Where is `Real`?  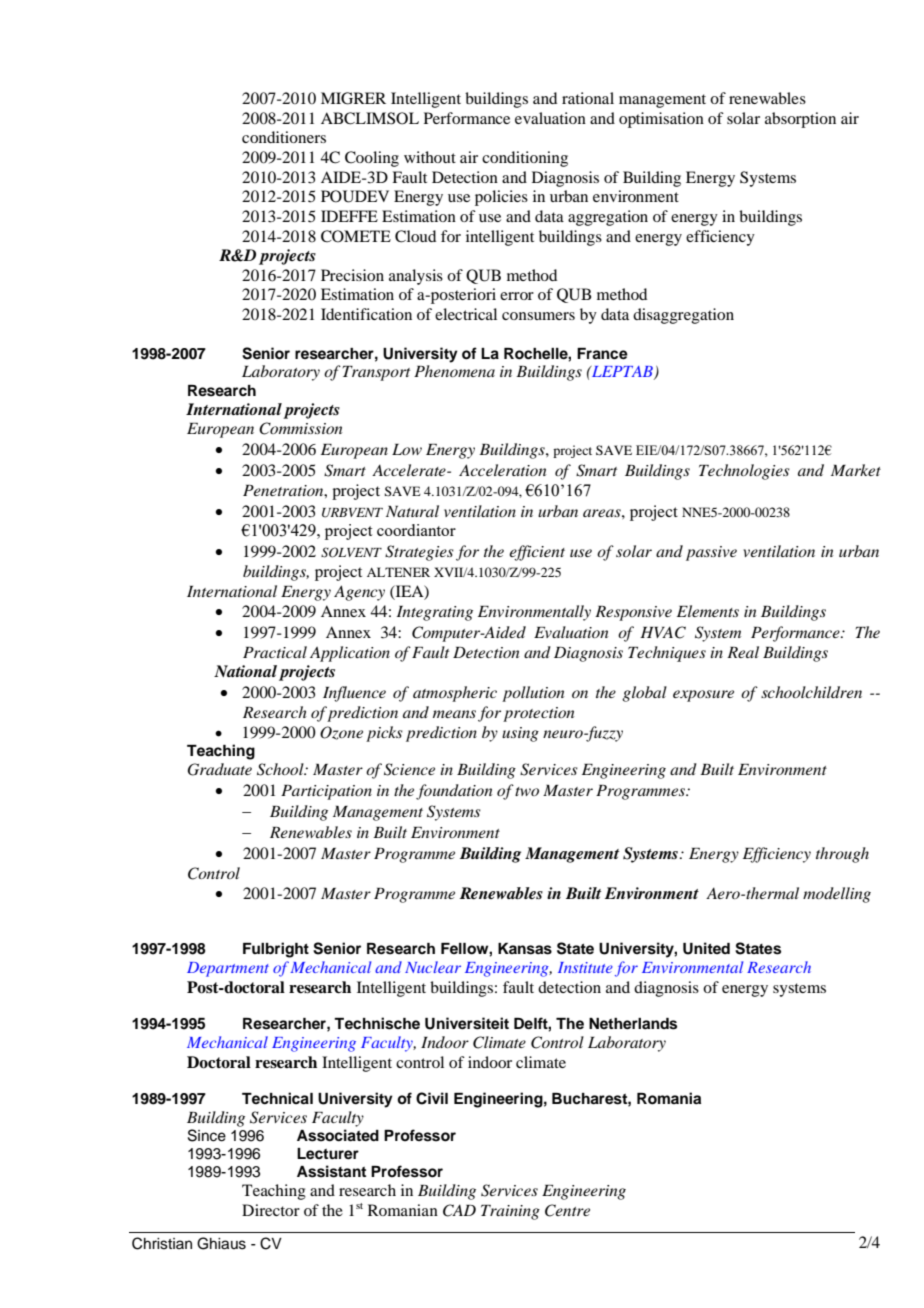
Real is located at coordinates (743, 652).
